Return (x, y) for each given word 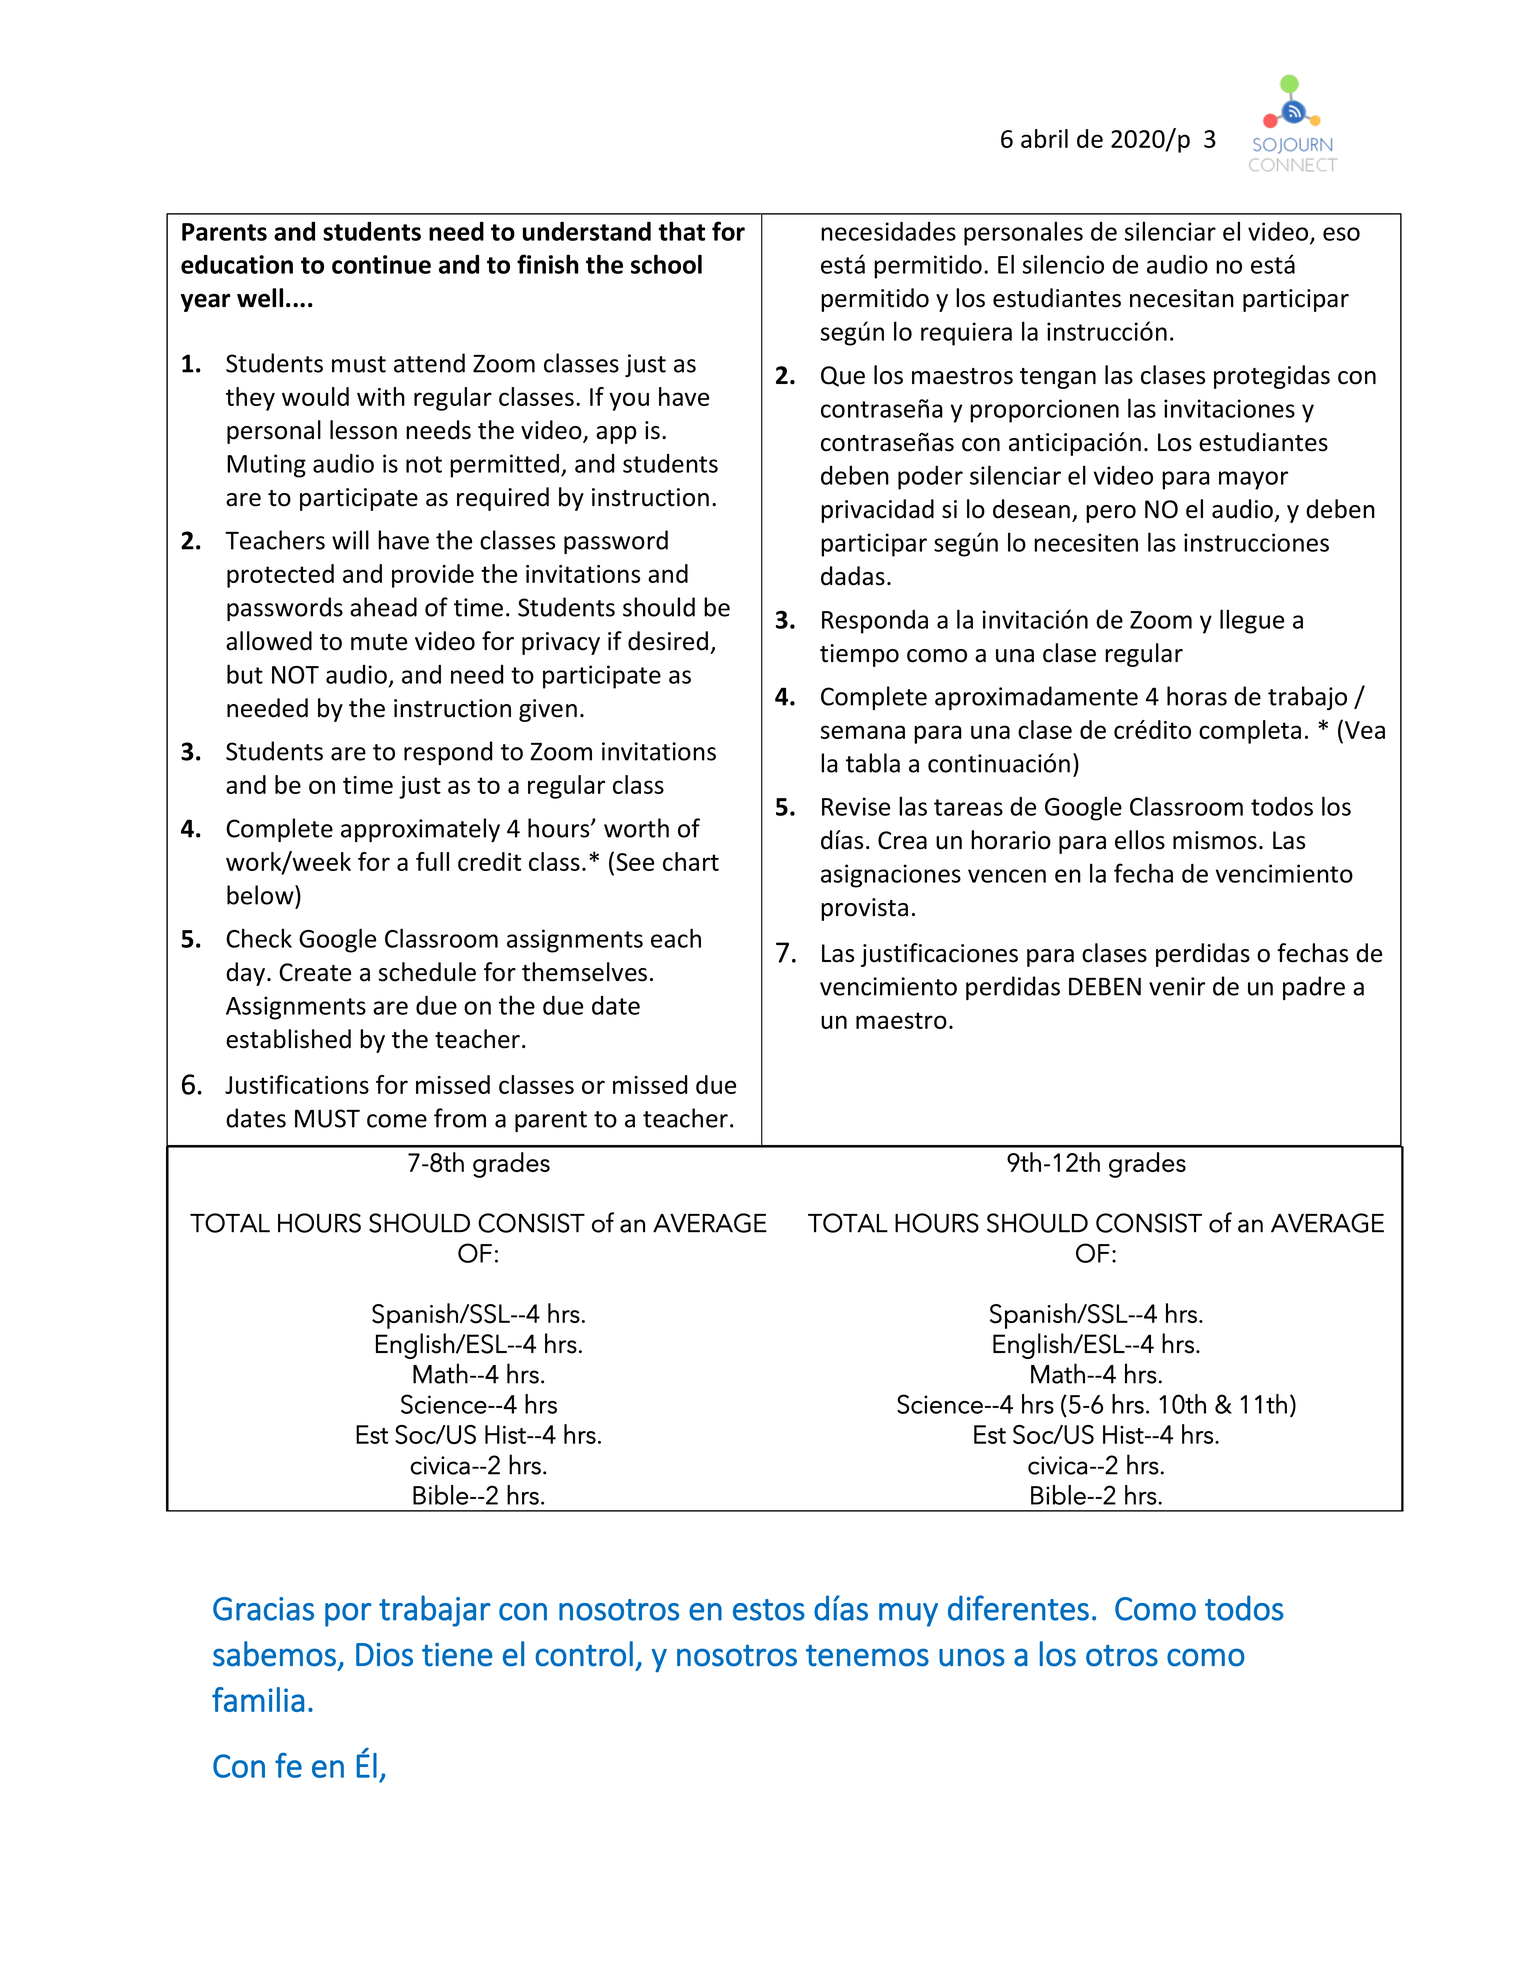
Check (259, 938)
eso (1341, 234)
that (681, 231)
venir (1177, 986)
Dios (384, 1655)
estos (769, 1610)
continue (381, 264)
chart (691, 861)
